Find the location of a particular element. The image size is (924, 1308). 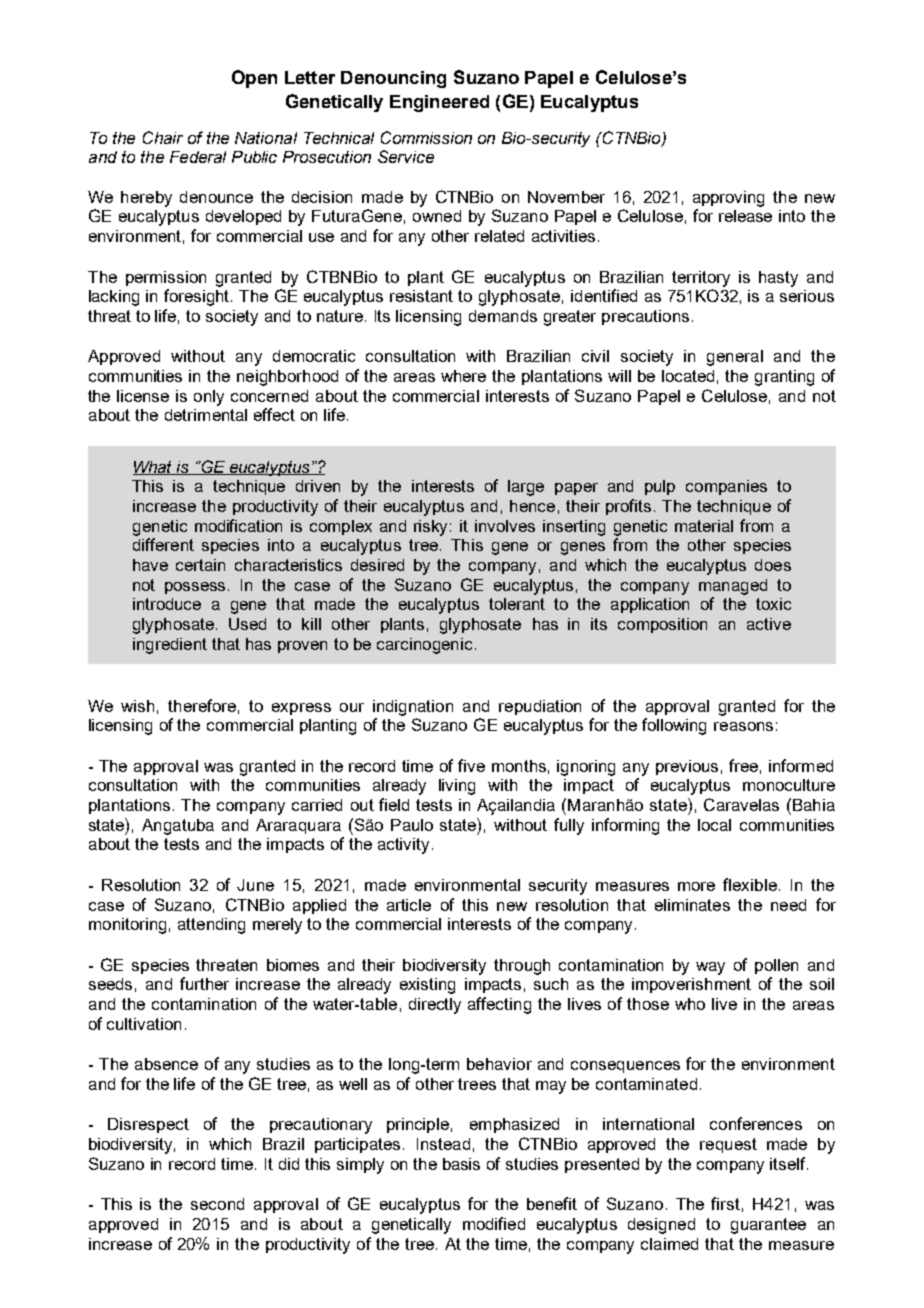

June is located at coordinates (255, 885).
